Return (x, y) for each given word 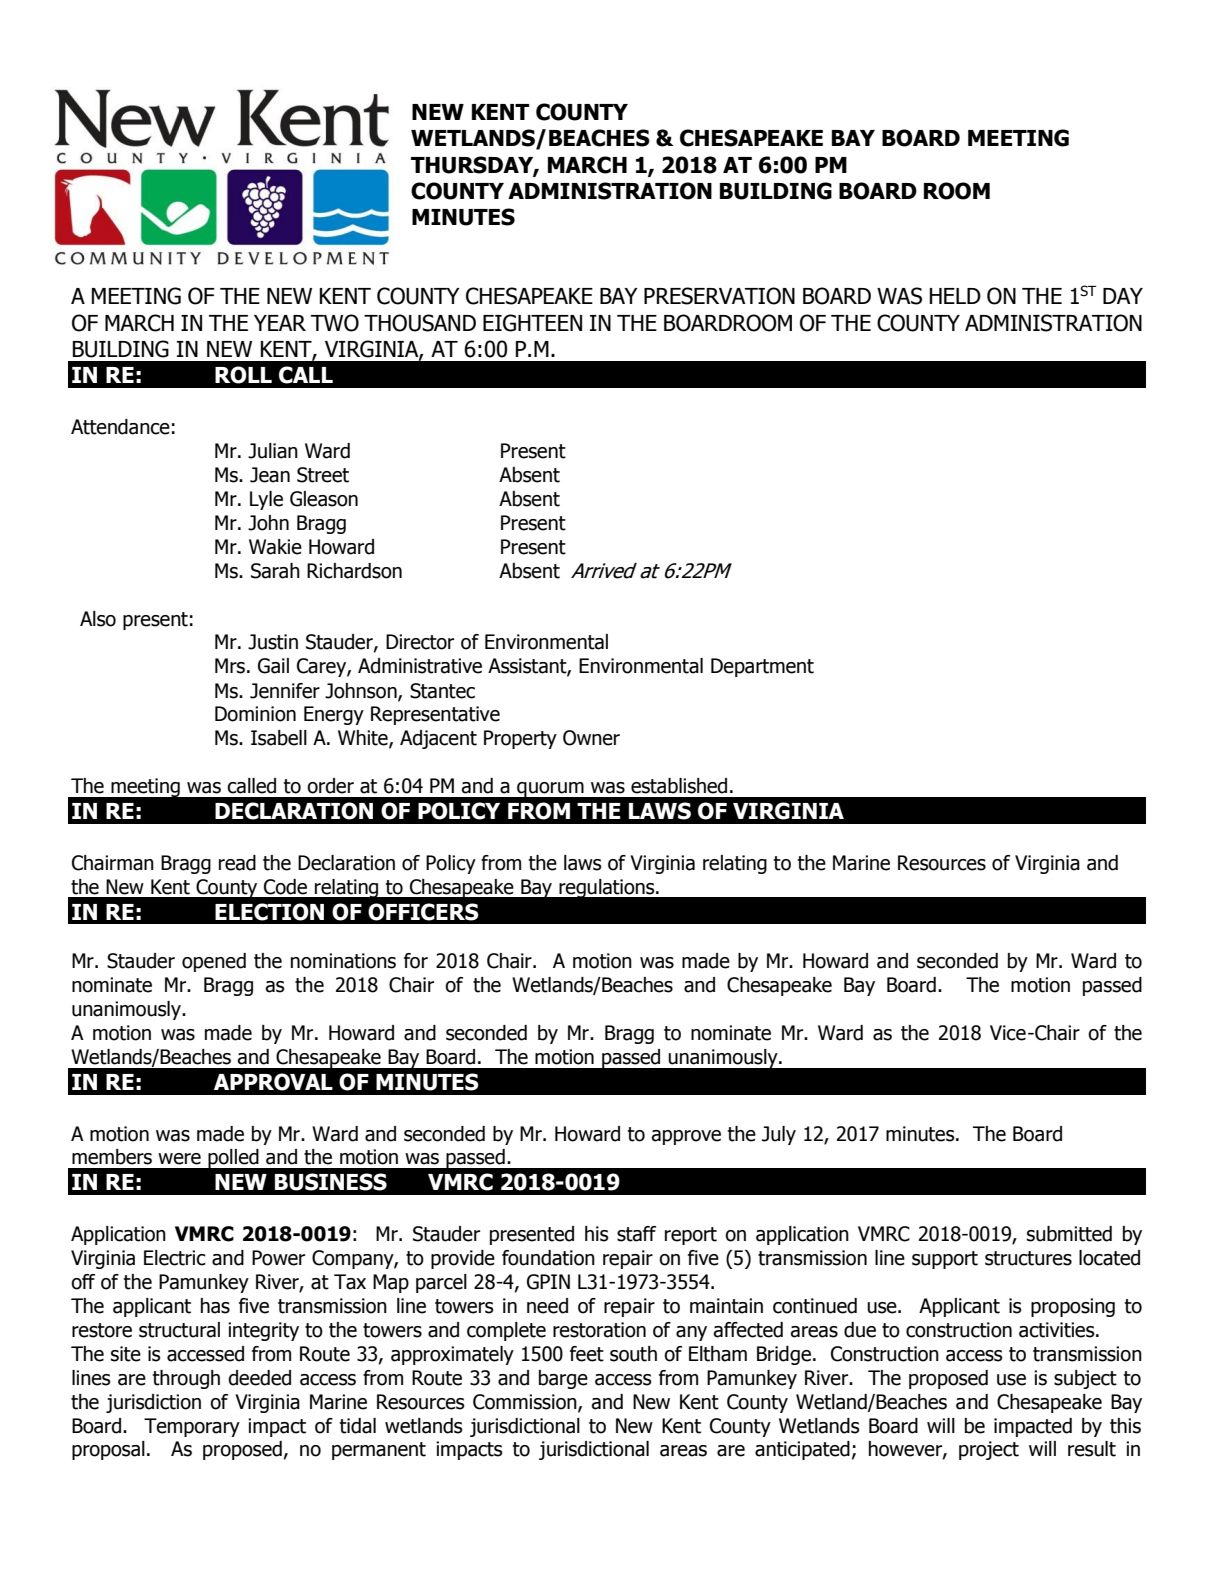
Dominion (255, 714)
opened (214, 962)
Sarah (275, 571)
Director (420, 642)
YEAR (280, 323)
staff (636, 1234)
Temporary (192, 1427)
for (416, 961)
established (679, 786)
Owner (591, 738)
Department (762, 667)
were (179, 1159)
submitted (1069, 1234)
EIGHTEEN (532, 323)
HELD (955, 296)
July (779, 1135)
